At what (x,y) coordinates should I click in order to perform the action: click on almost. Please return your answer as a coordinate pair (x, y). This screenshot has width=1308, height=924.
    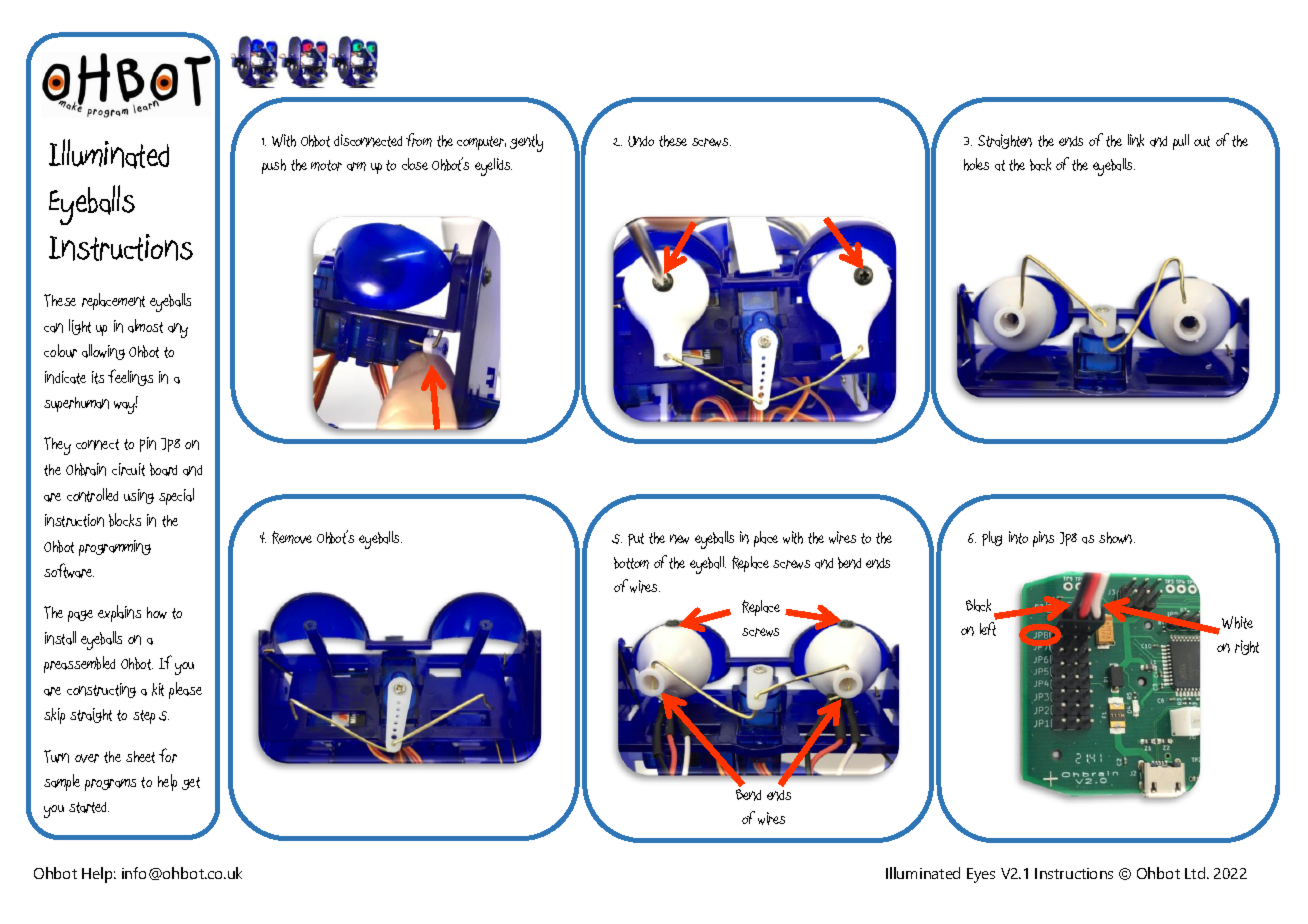
    Looking at the image, I should click on (145, 326).
